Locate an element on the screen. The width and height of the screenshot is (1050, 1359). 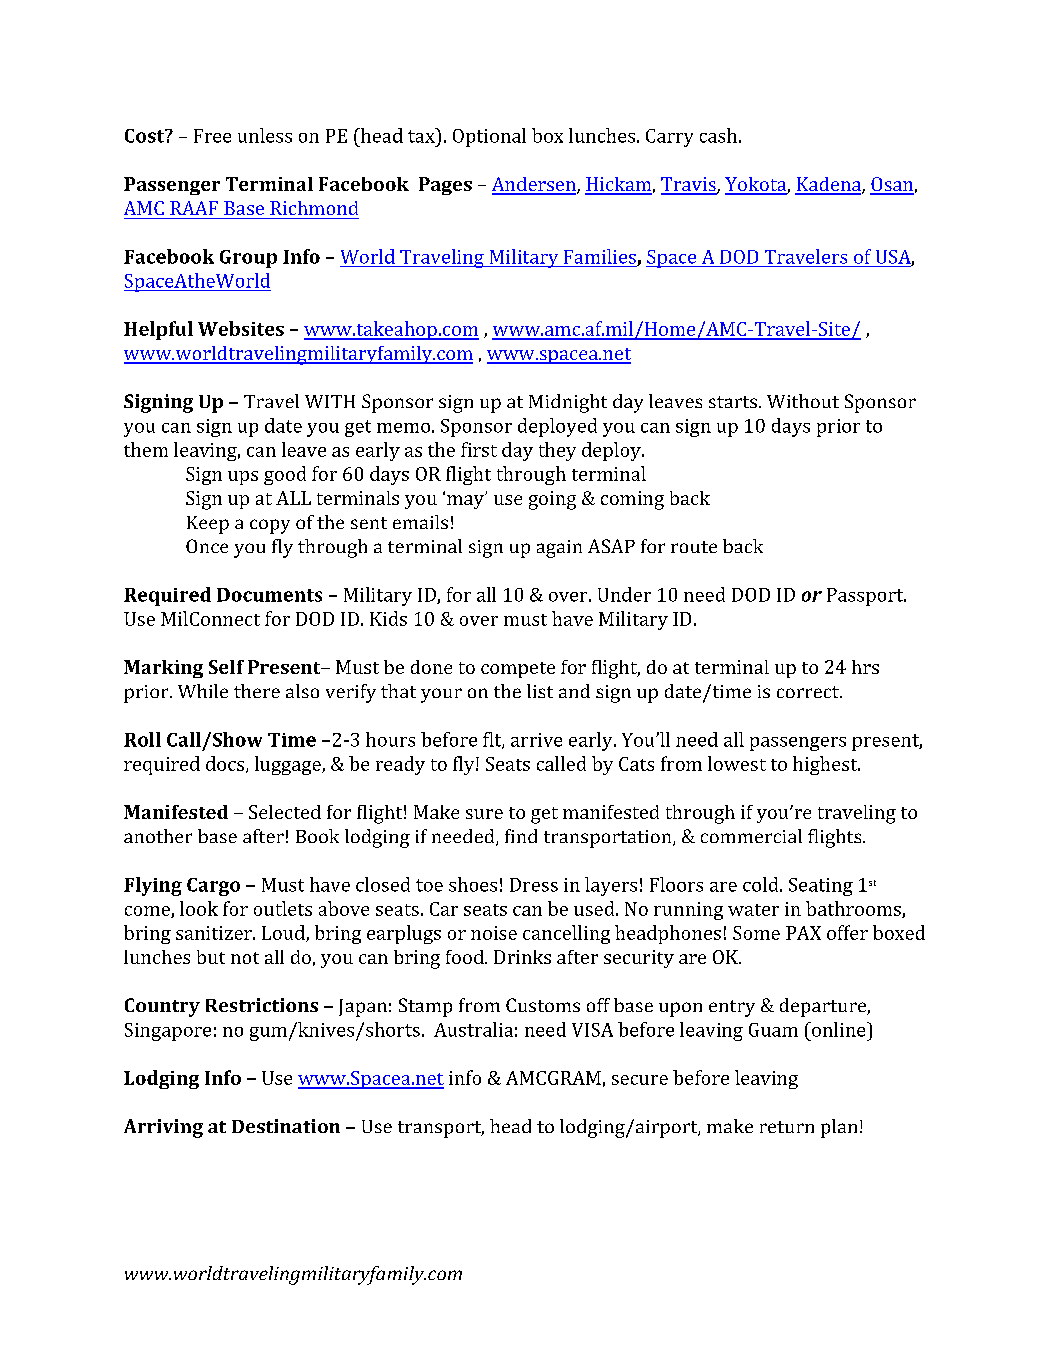
Australia is located at coordinates (473, 1029).
